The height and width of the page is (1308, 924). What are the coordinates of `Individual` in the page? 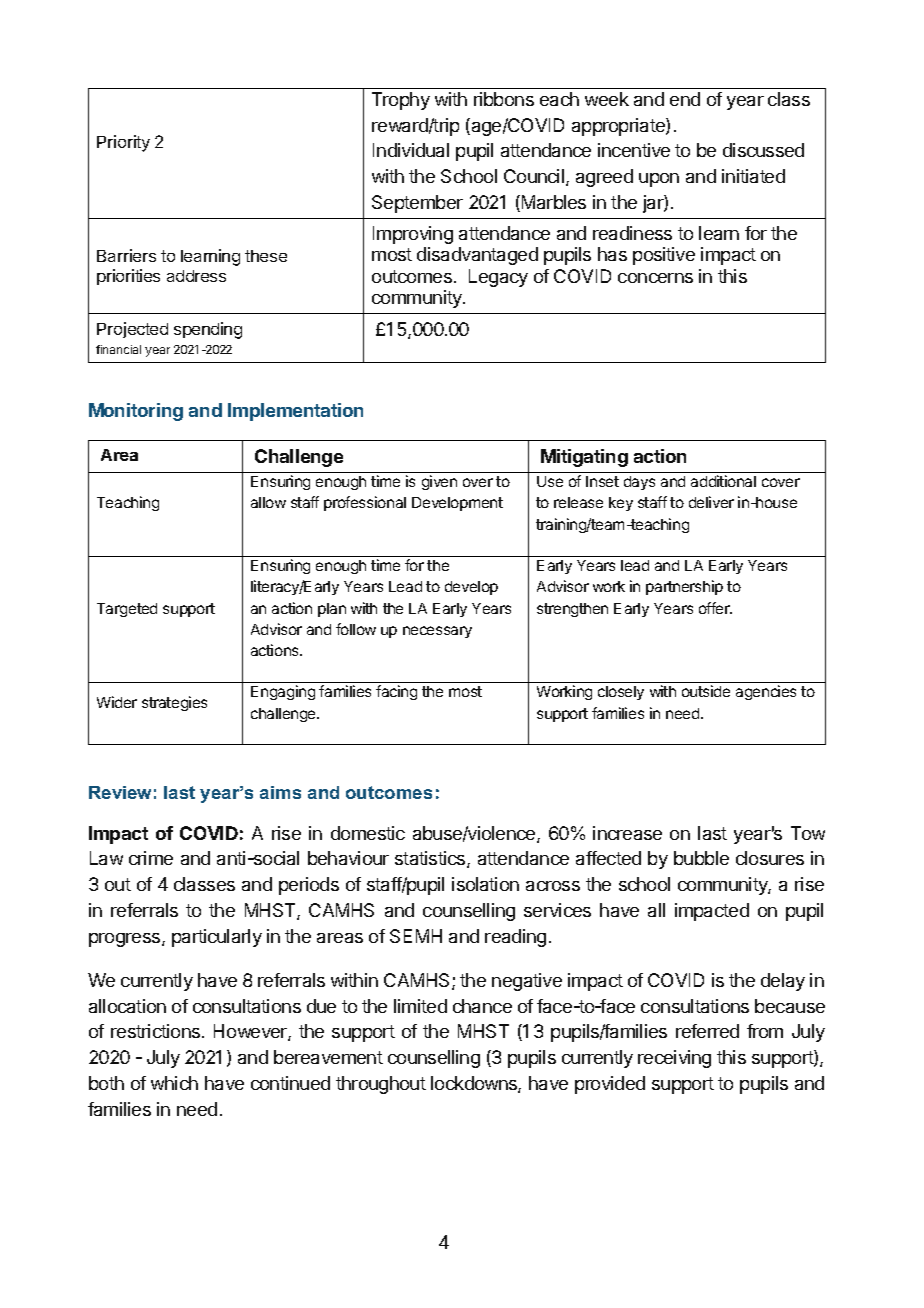 It's located at (411, 150).
